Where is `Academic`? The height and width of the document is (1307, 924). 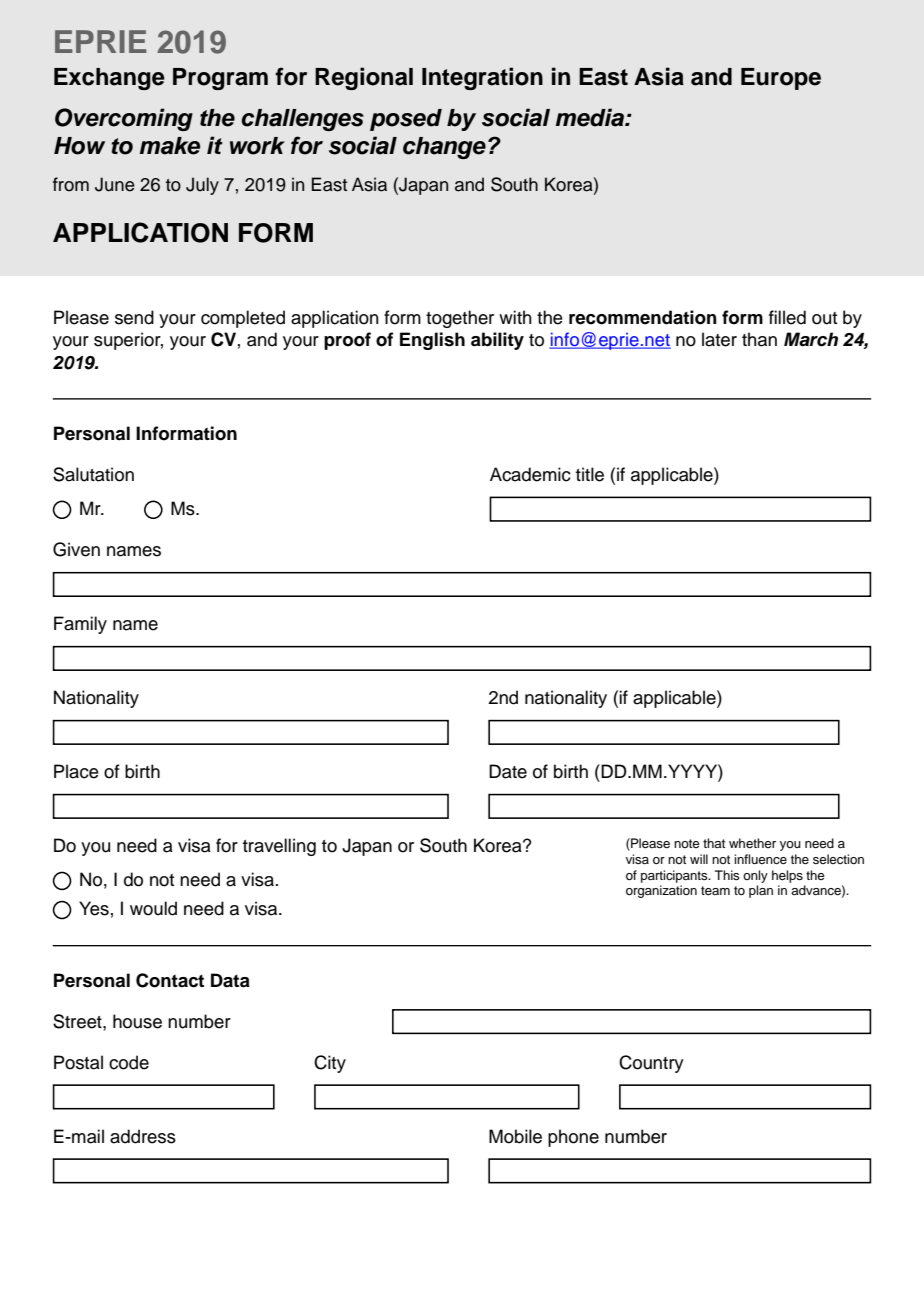 Academic is located at coordinates (530, 474).
